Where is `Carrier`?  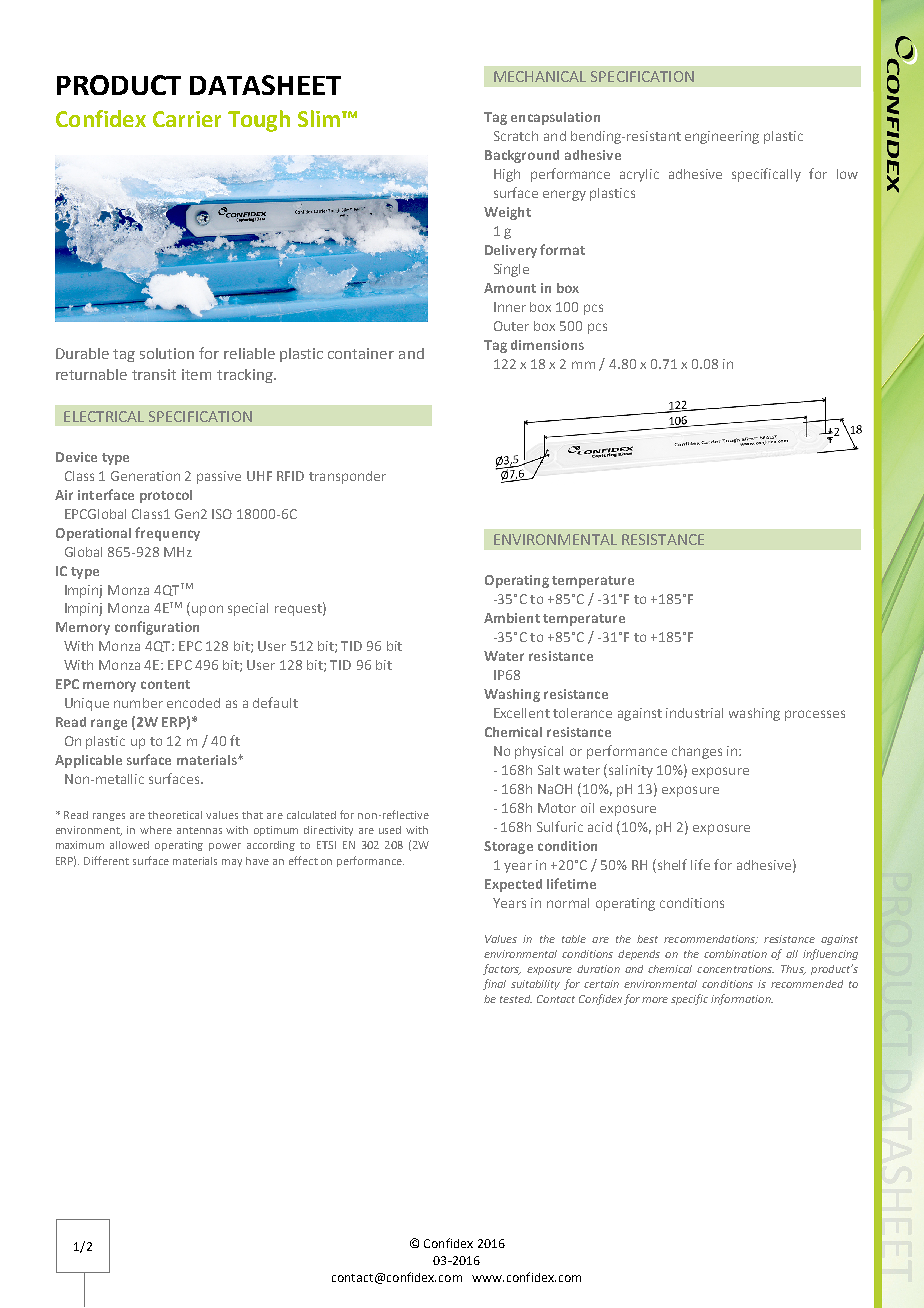 Carrier is located at coordinates (187, 119).
